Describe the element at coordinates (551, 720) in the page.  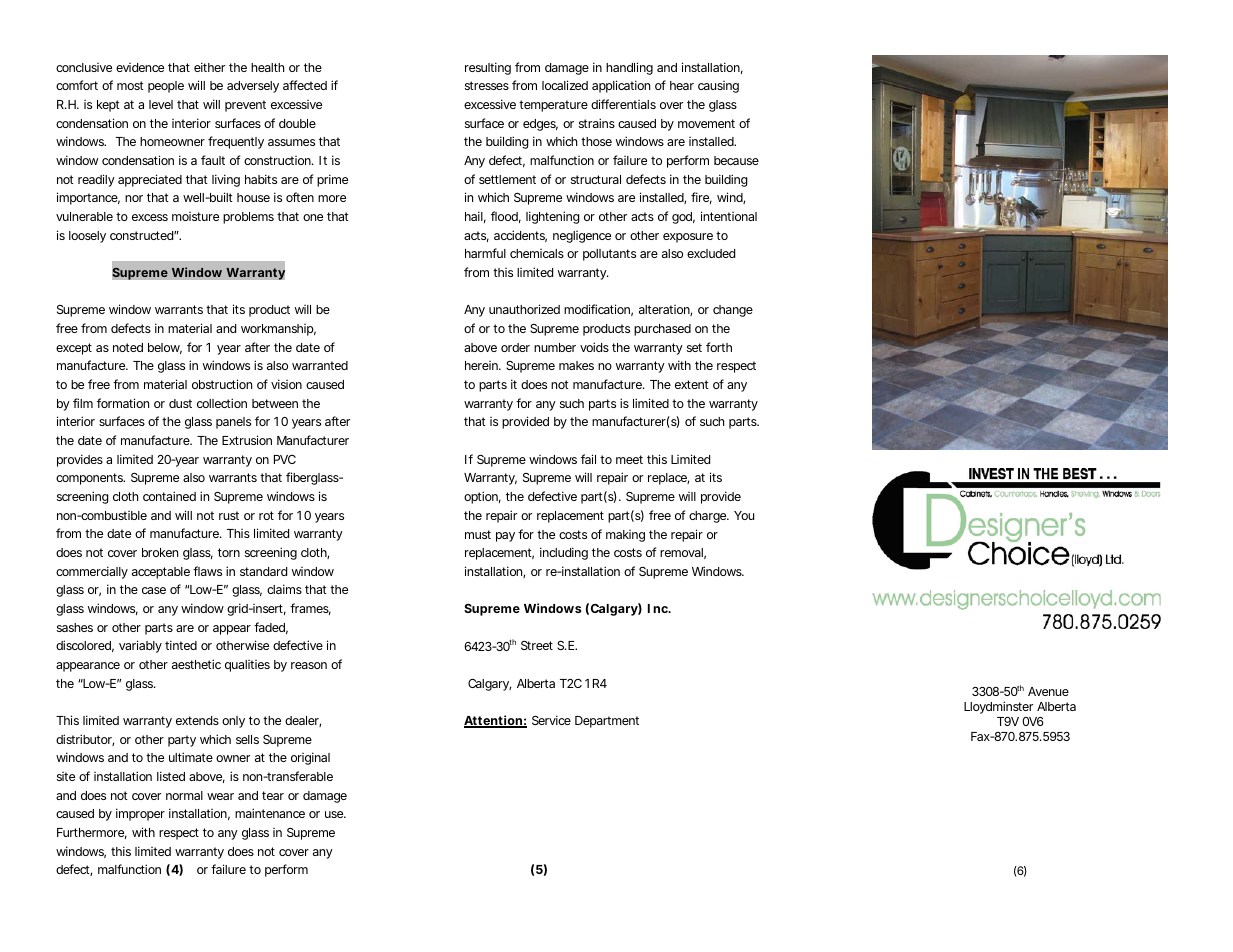
I see `Service` at that location.
